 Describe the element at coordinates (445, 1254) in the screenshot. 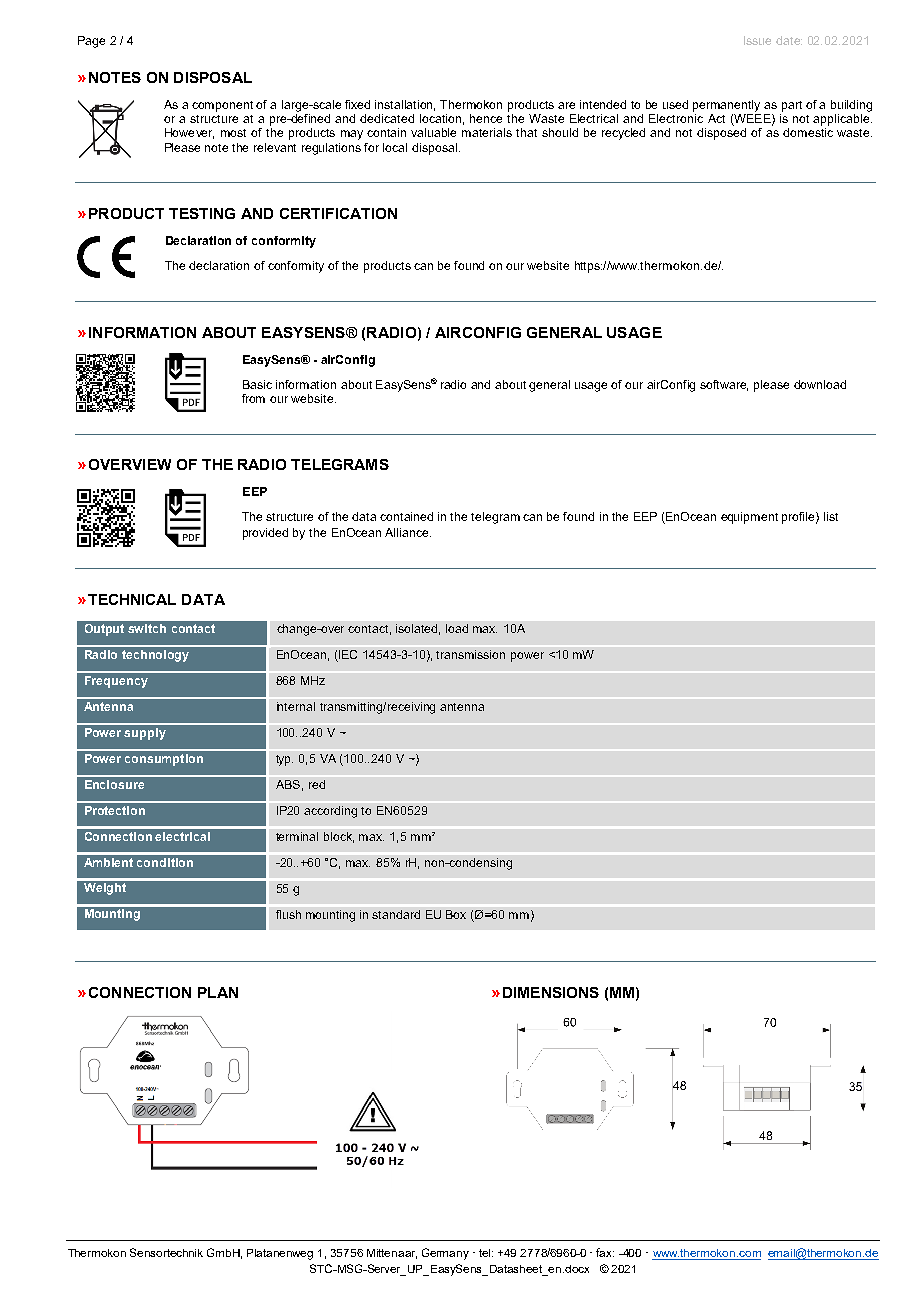

I see `Germany` at that location.
